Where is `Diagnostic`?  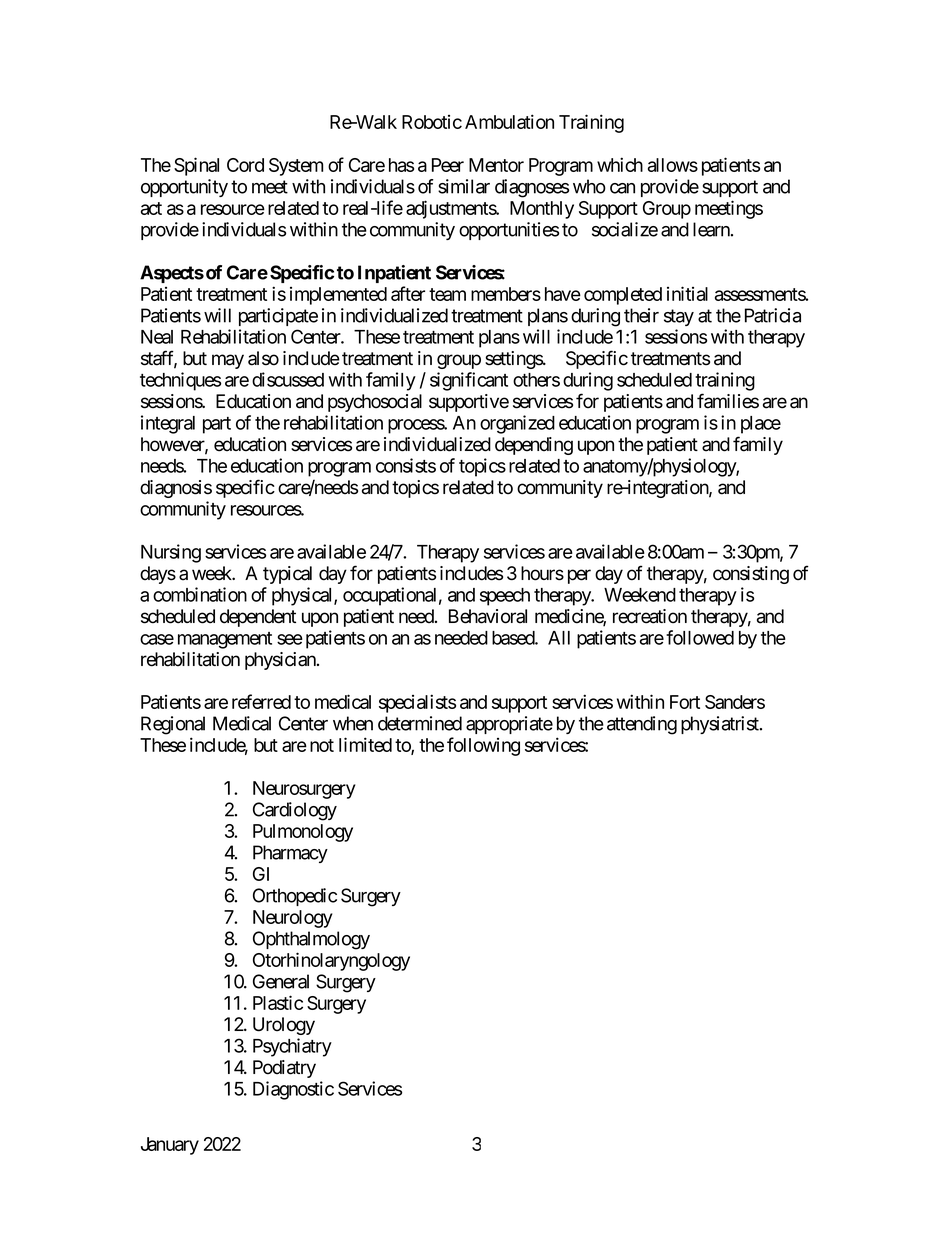 Diagnostic is located at coordinates (293, 1090).
